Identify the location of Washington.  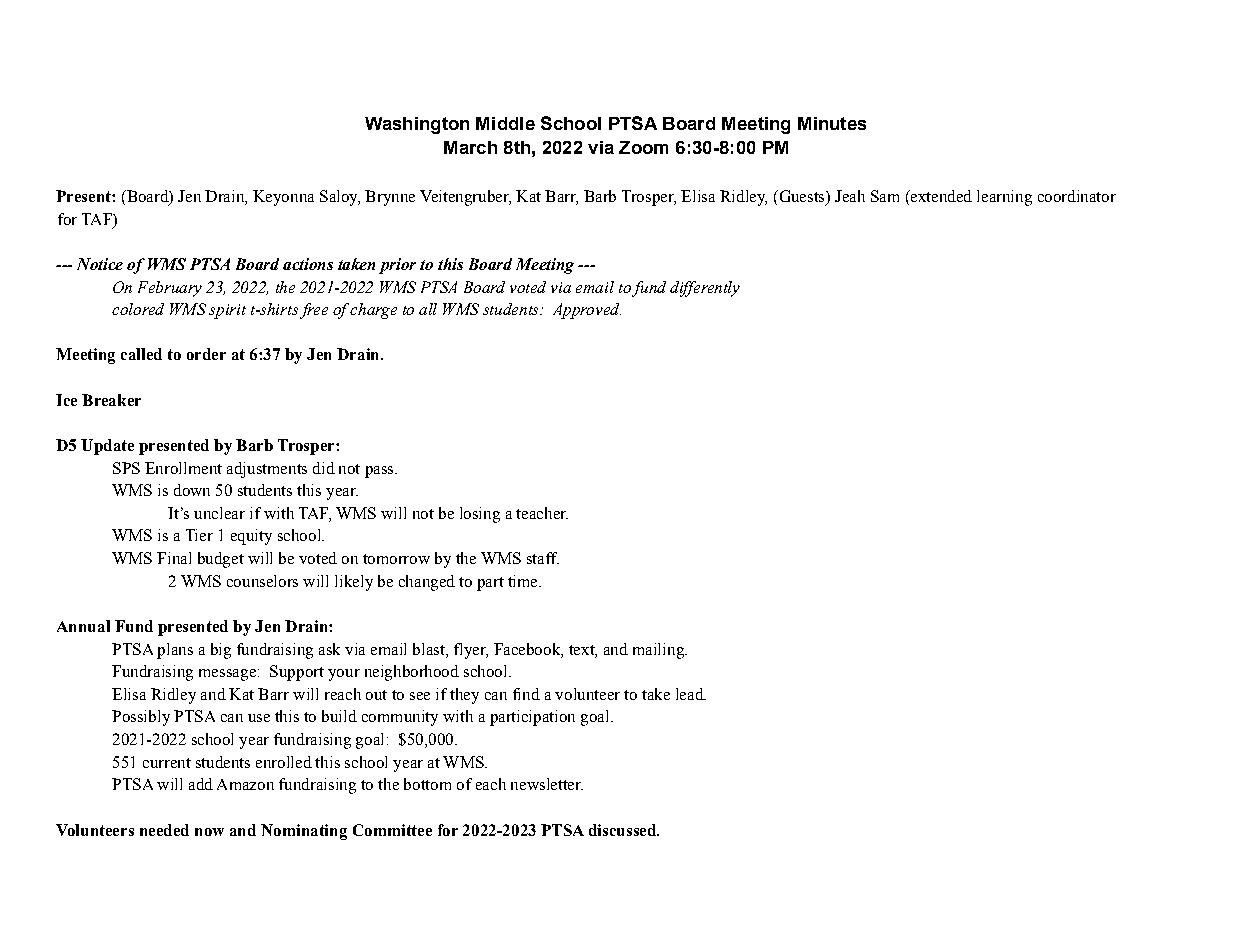
(417, 125).
